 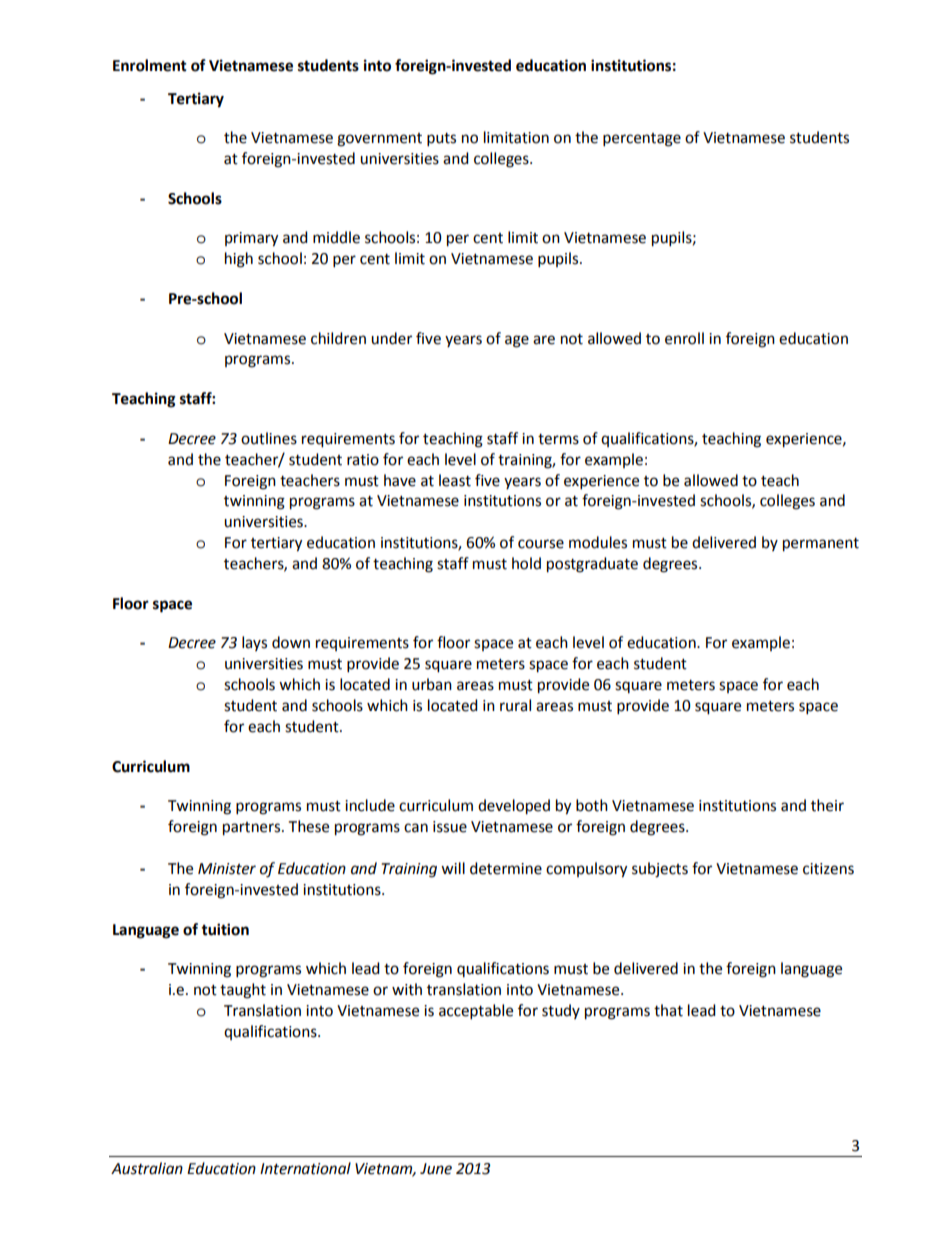 What do you see at coordinates (269, 438) in the page?
I see `outlines` at bounding box center [269, 438].
